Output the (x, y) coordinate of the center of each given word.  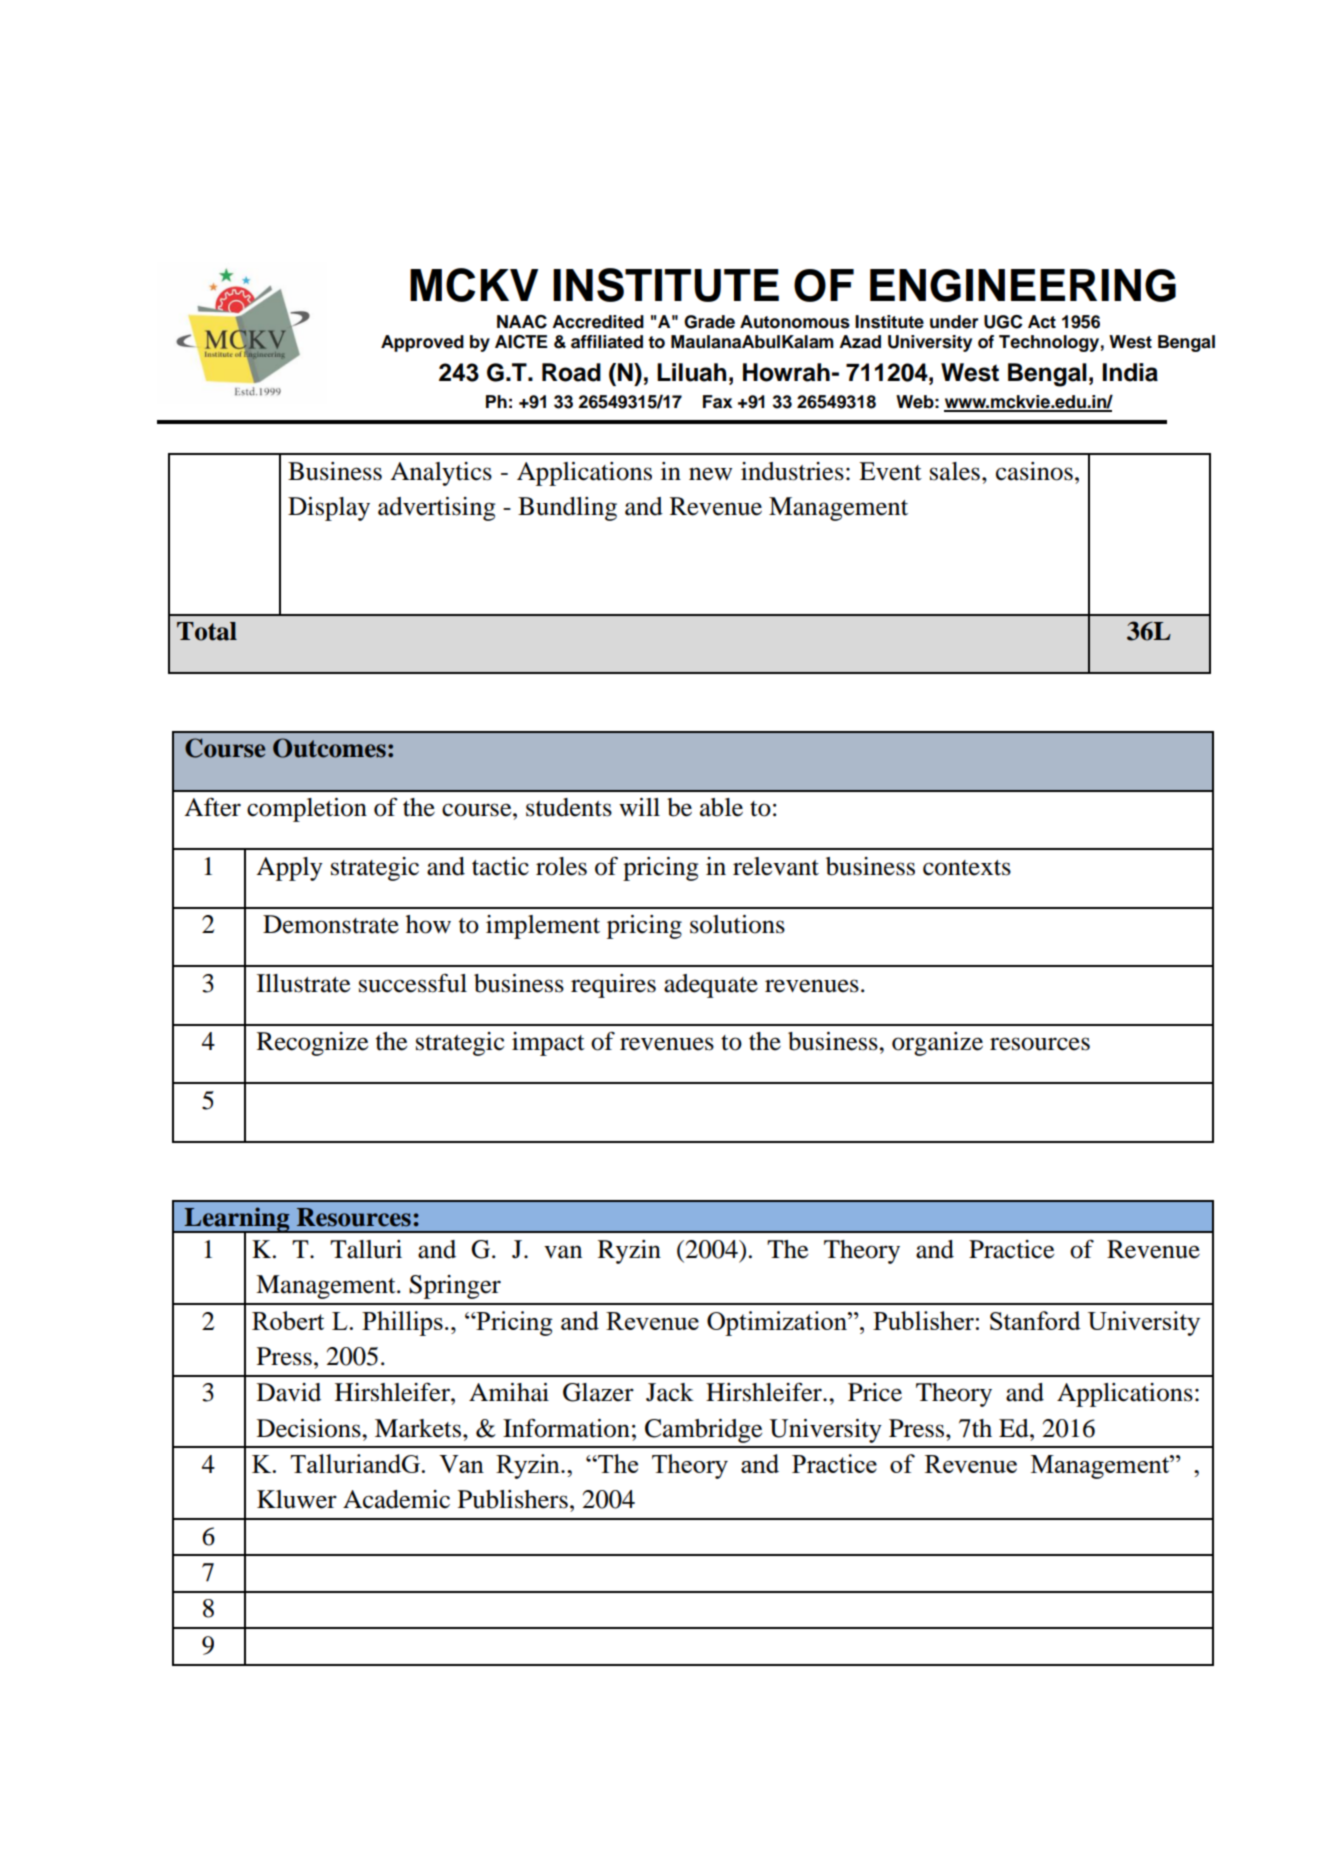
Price (875, 1392)
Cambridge (703, 1431)
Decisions (310, 1428)
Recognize (312, 1044)
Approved (422, 343)
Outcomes (329, 748)
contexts (967, 868)
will (639, 807)
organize (937, 1044)
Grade (709, 322)
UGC (1003, 322)
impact (548, 1044)
